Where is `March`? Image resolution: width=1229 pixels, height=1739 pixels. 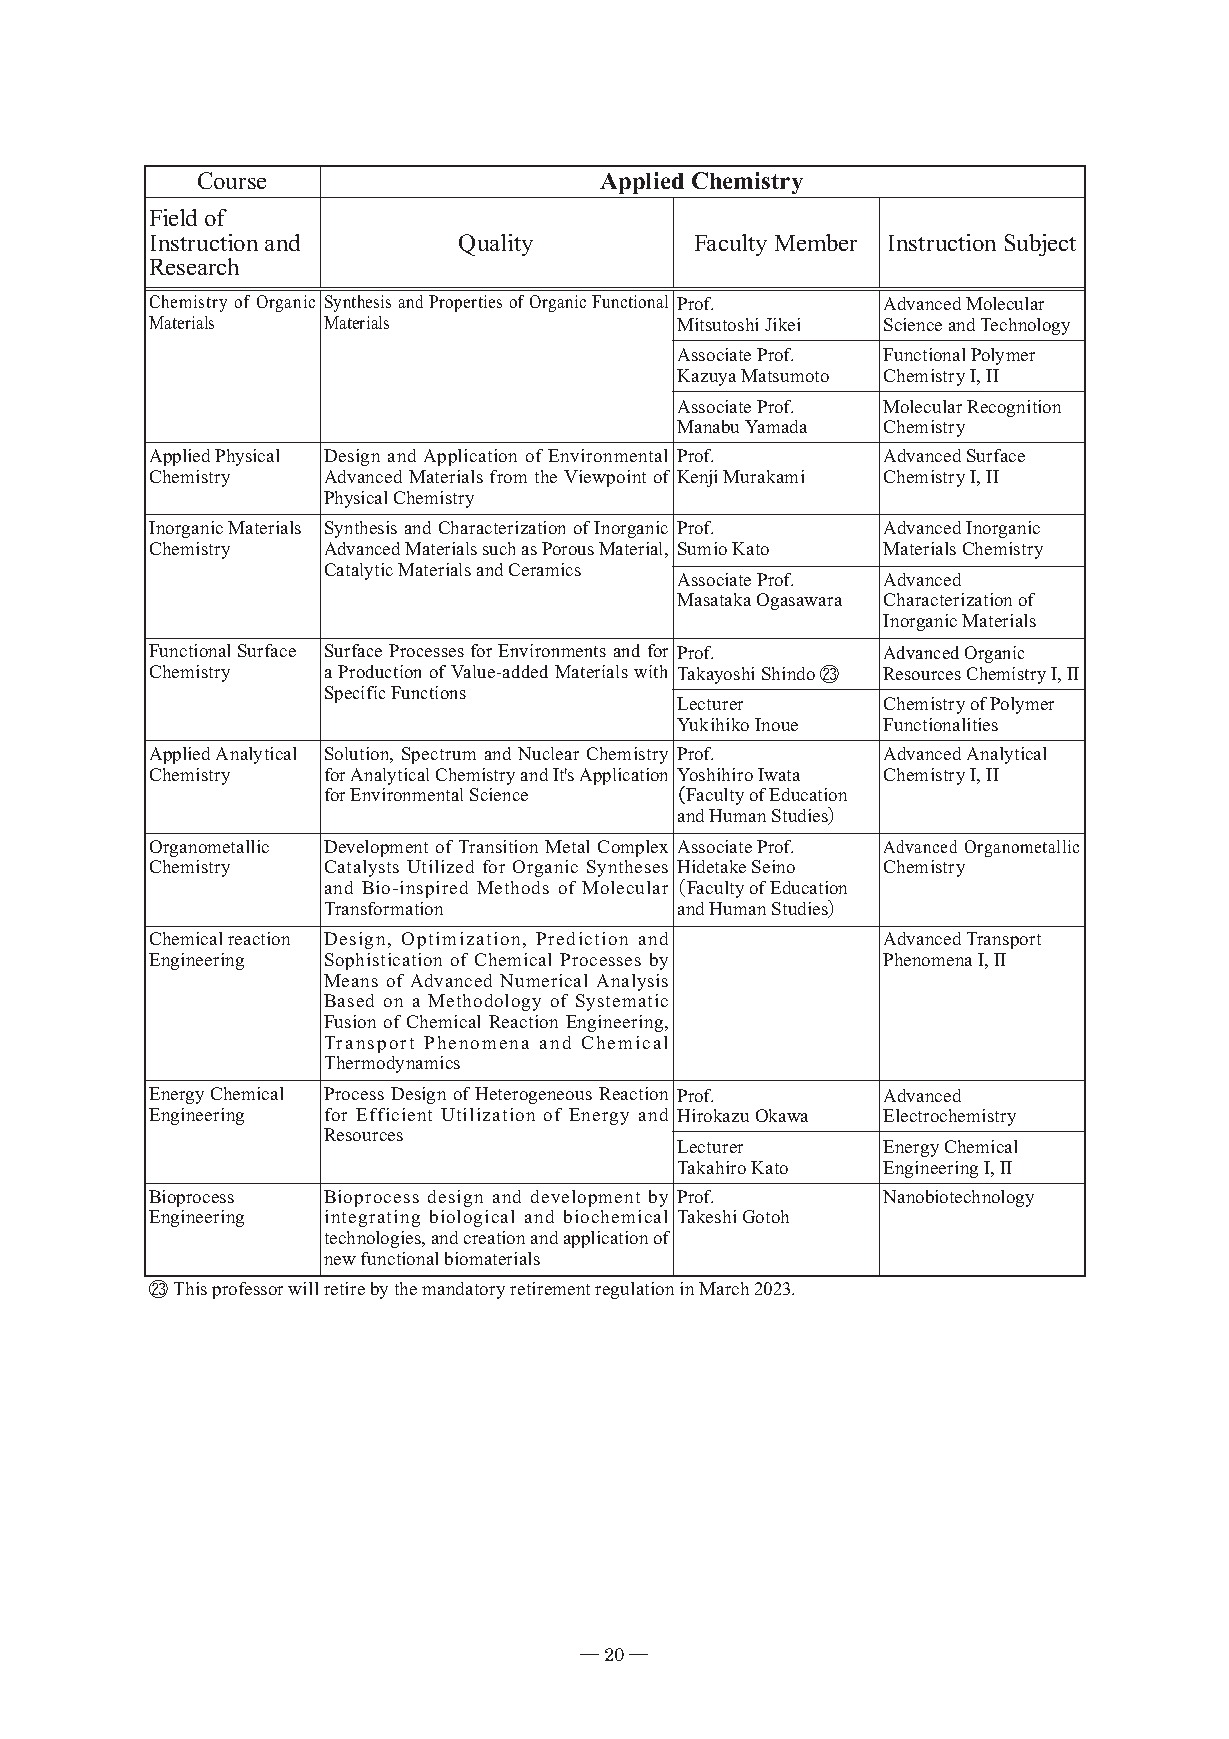
March is located at coordinates (724, 1288).
